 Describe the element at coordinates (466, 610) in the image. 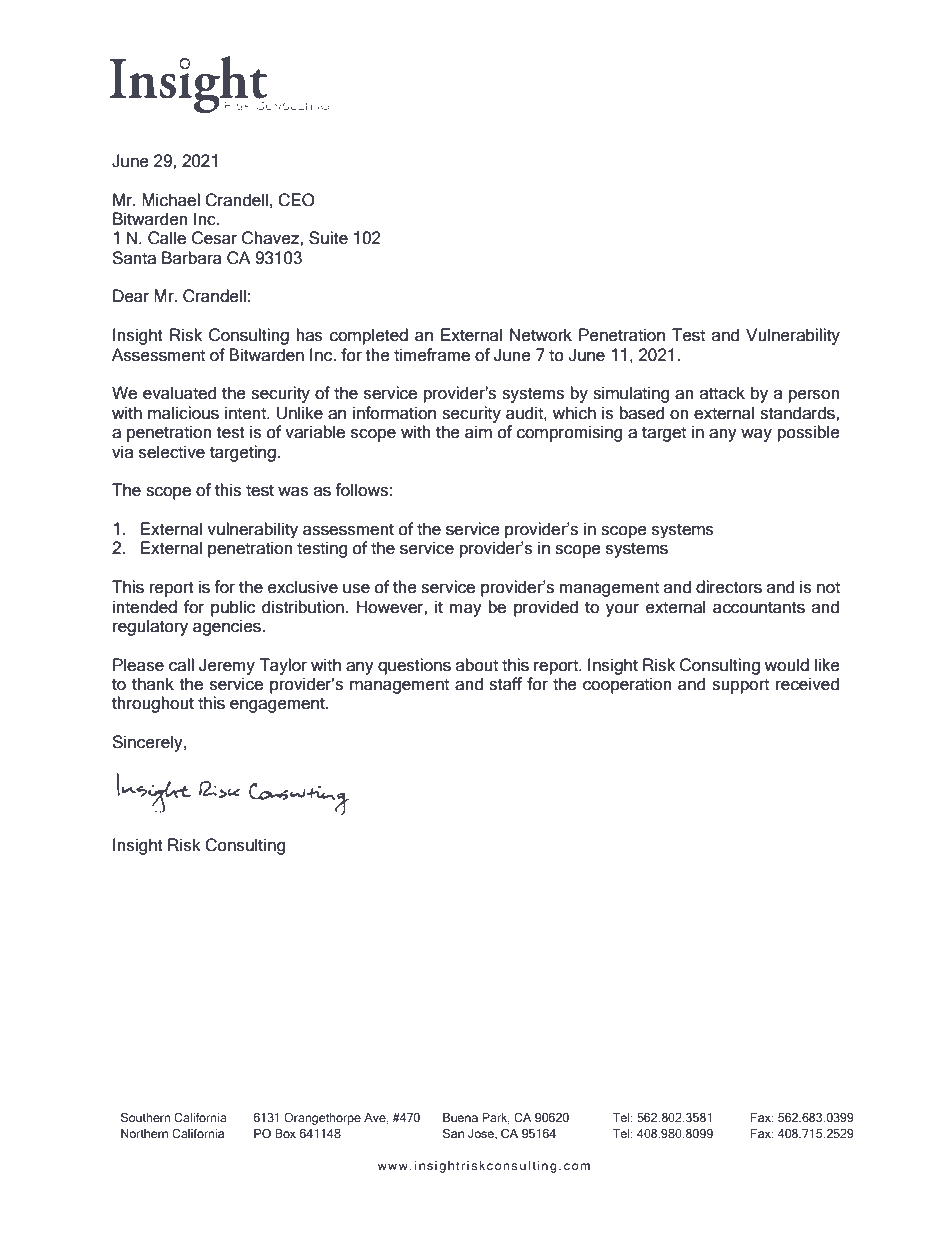

I see `may` at that location.
